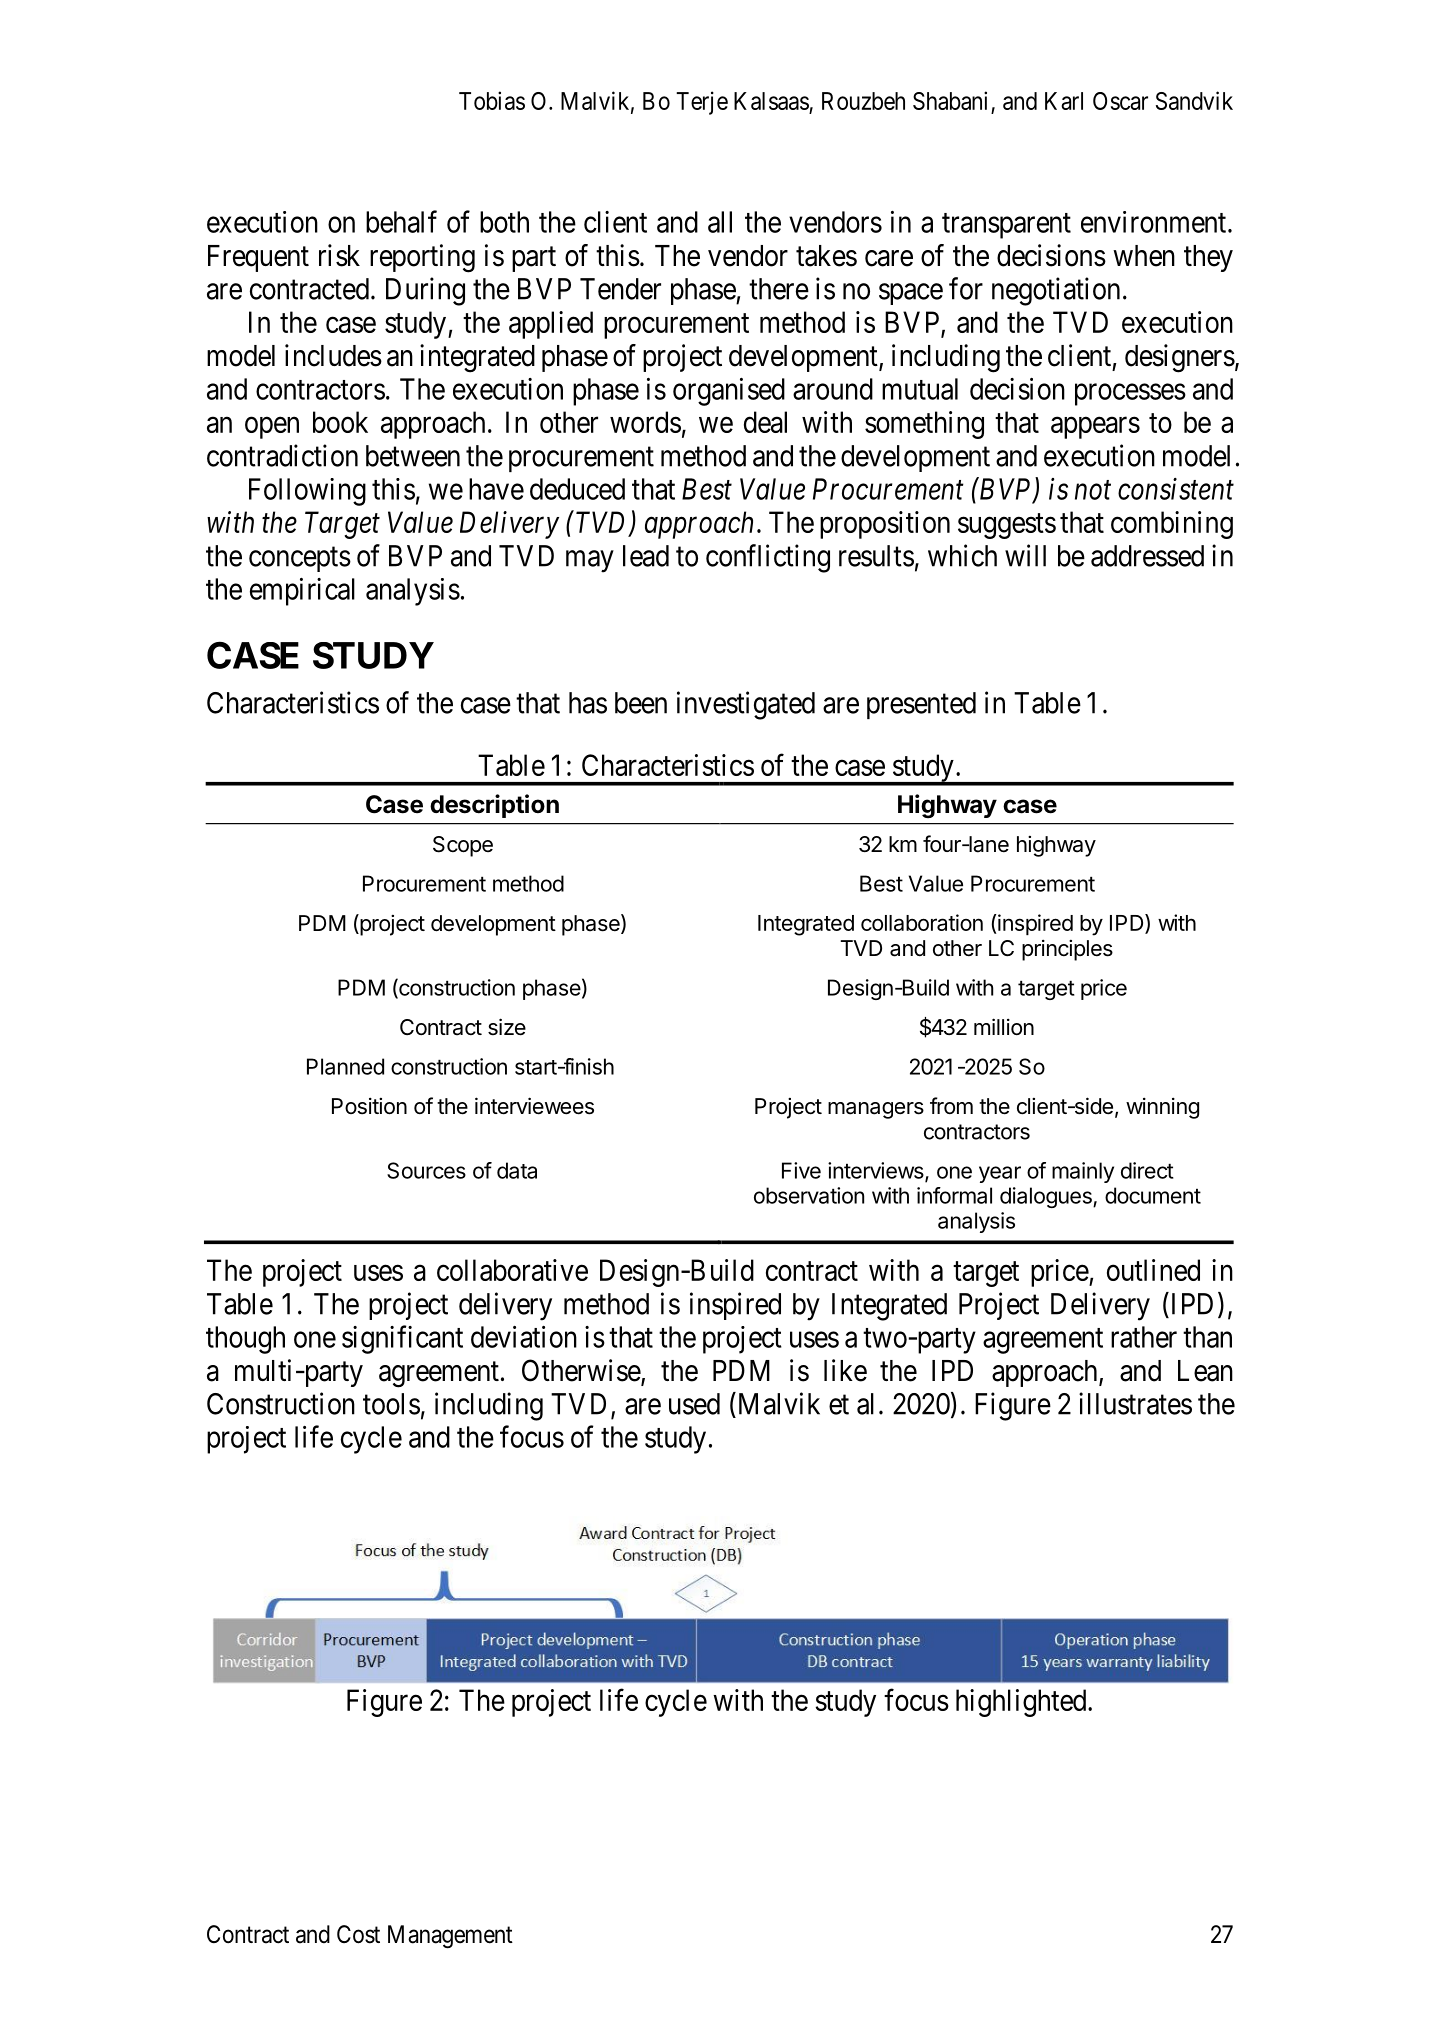  I want to click on conflicting, so click(768, 558).
